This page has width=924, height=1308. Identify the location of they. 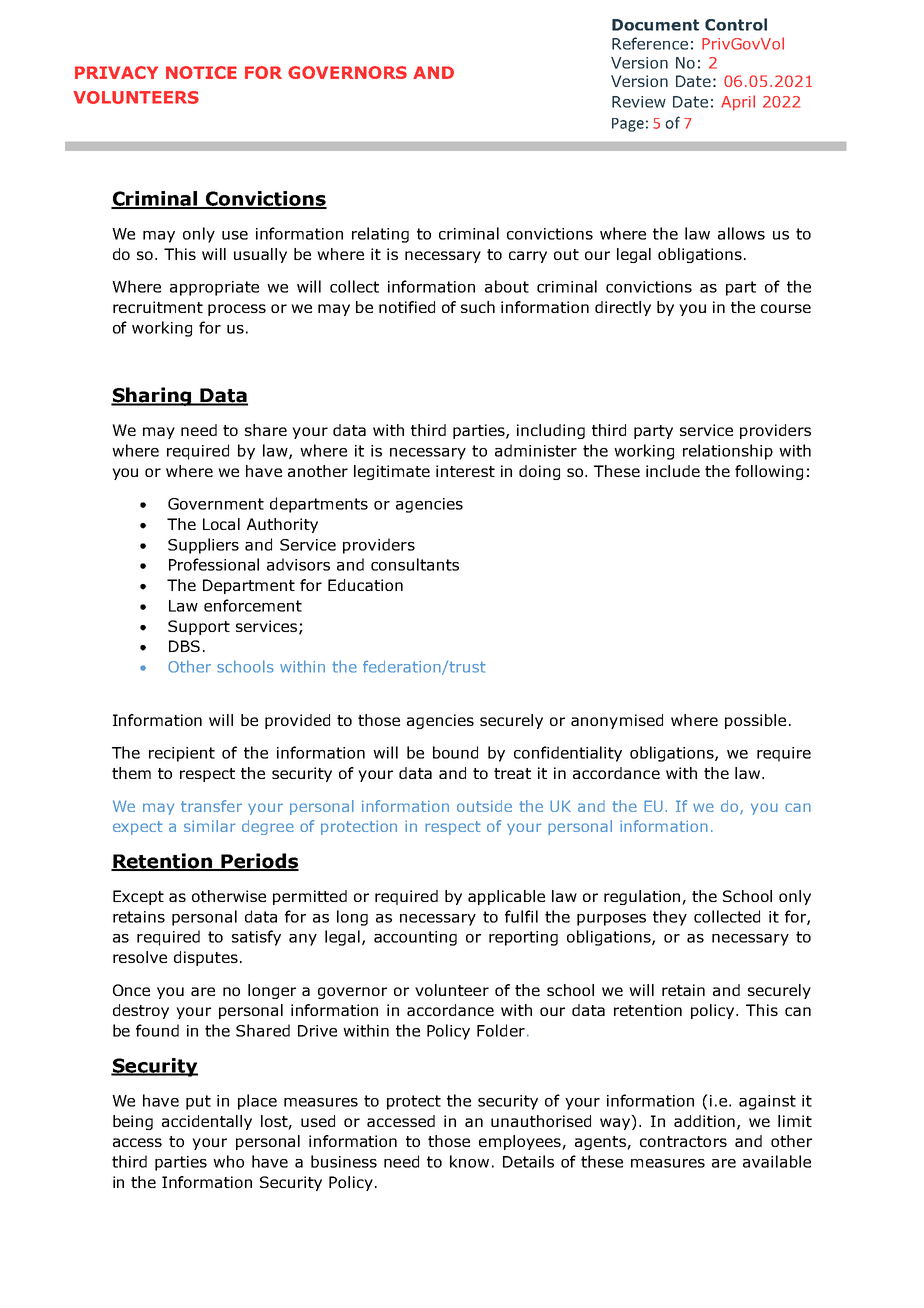
(670, 918).
